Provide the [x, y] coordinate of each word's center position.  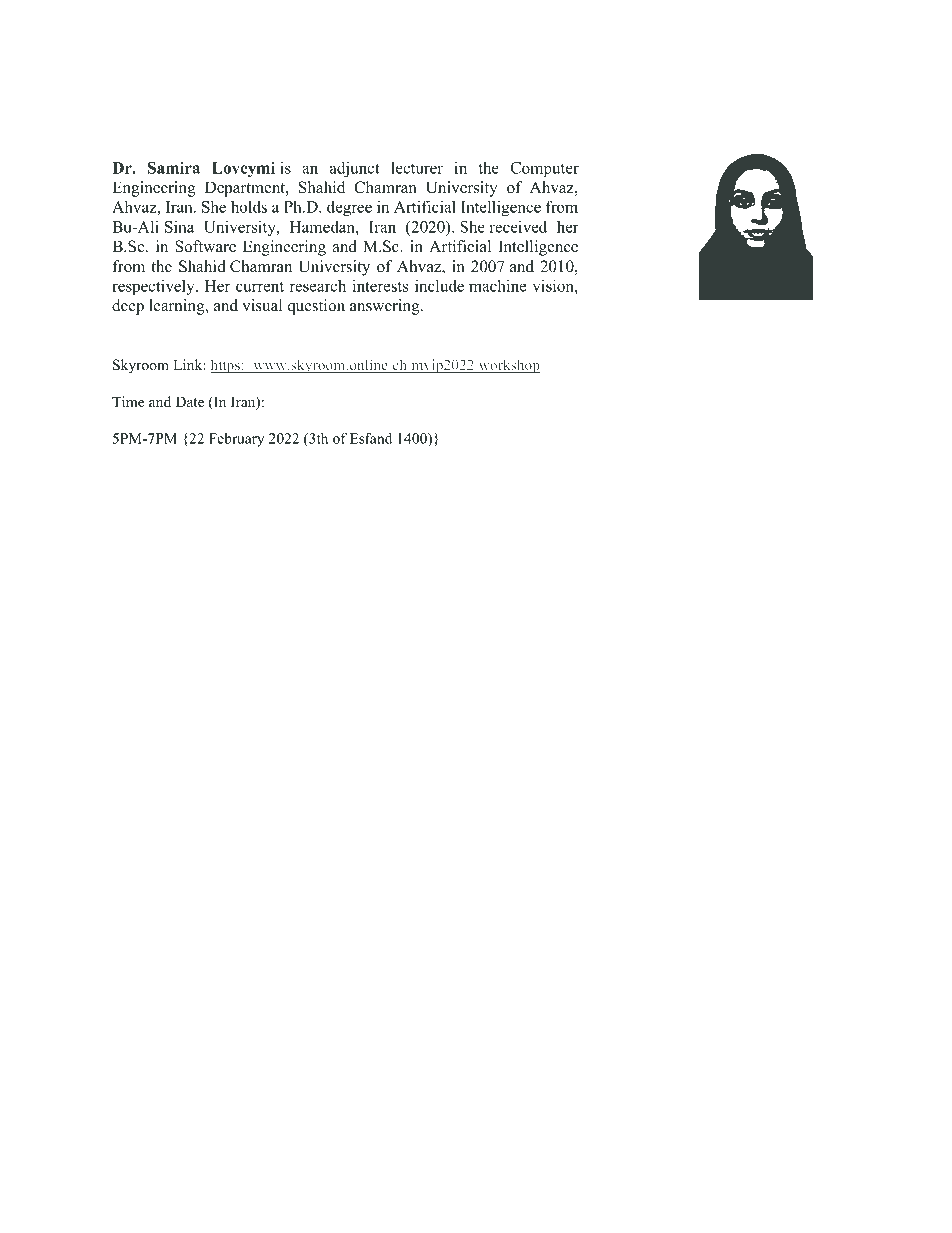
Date [190, 401]
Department [246, 189]
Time [128, 401]
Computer [544, 169]
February [236, 440]
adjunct [354, 169]
